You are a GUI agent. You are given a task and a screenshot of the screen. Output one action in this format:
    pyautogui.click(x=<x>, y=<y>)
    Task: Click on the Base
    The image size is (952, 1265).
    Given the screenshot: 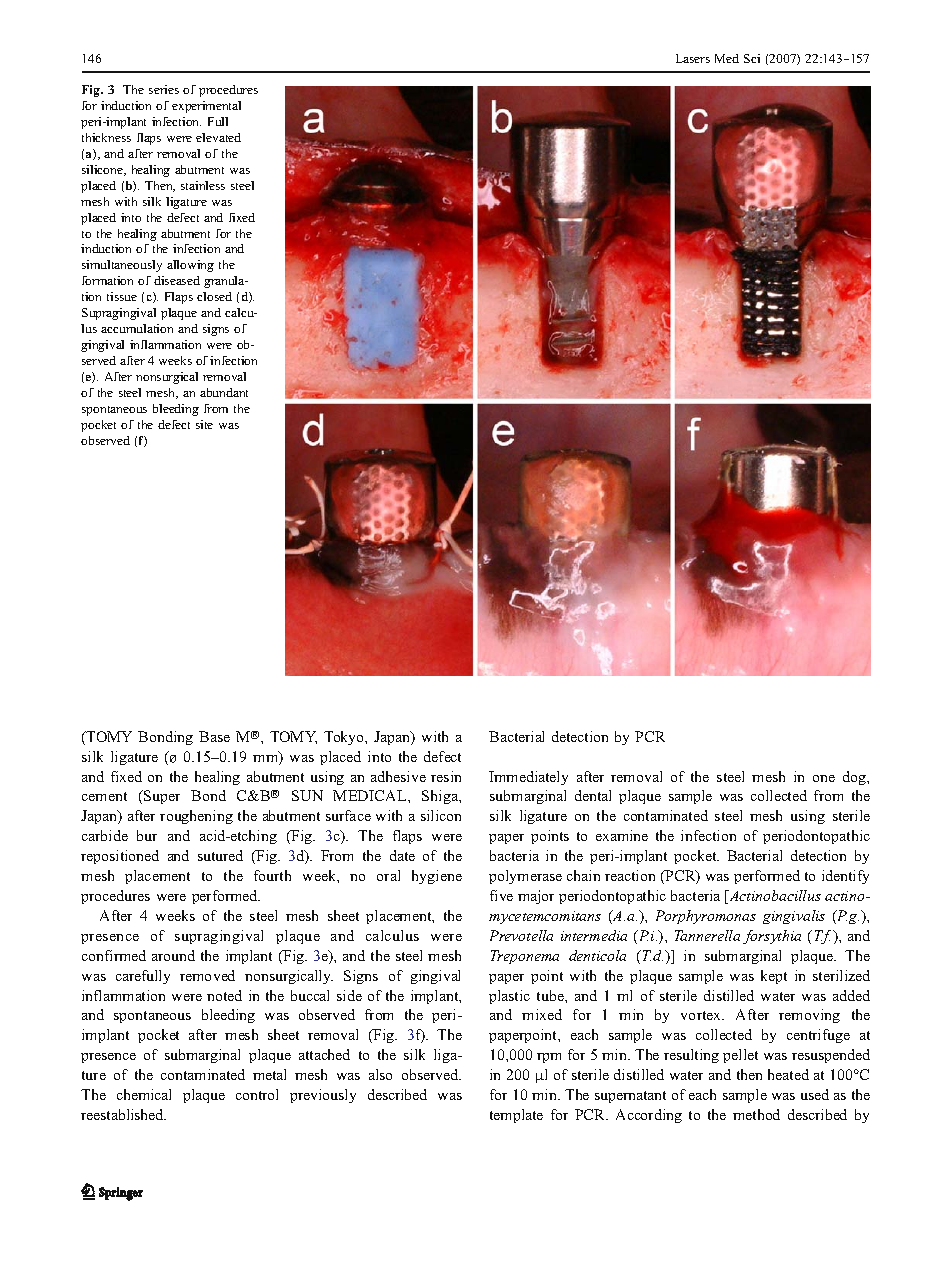 What is the action you would take?
    pyautogui.click(x=214, y=736)
